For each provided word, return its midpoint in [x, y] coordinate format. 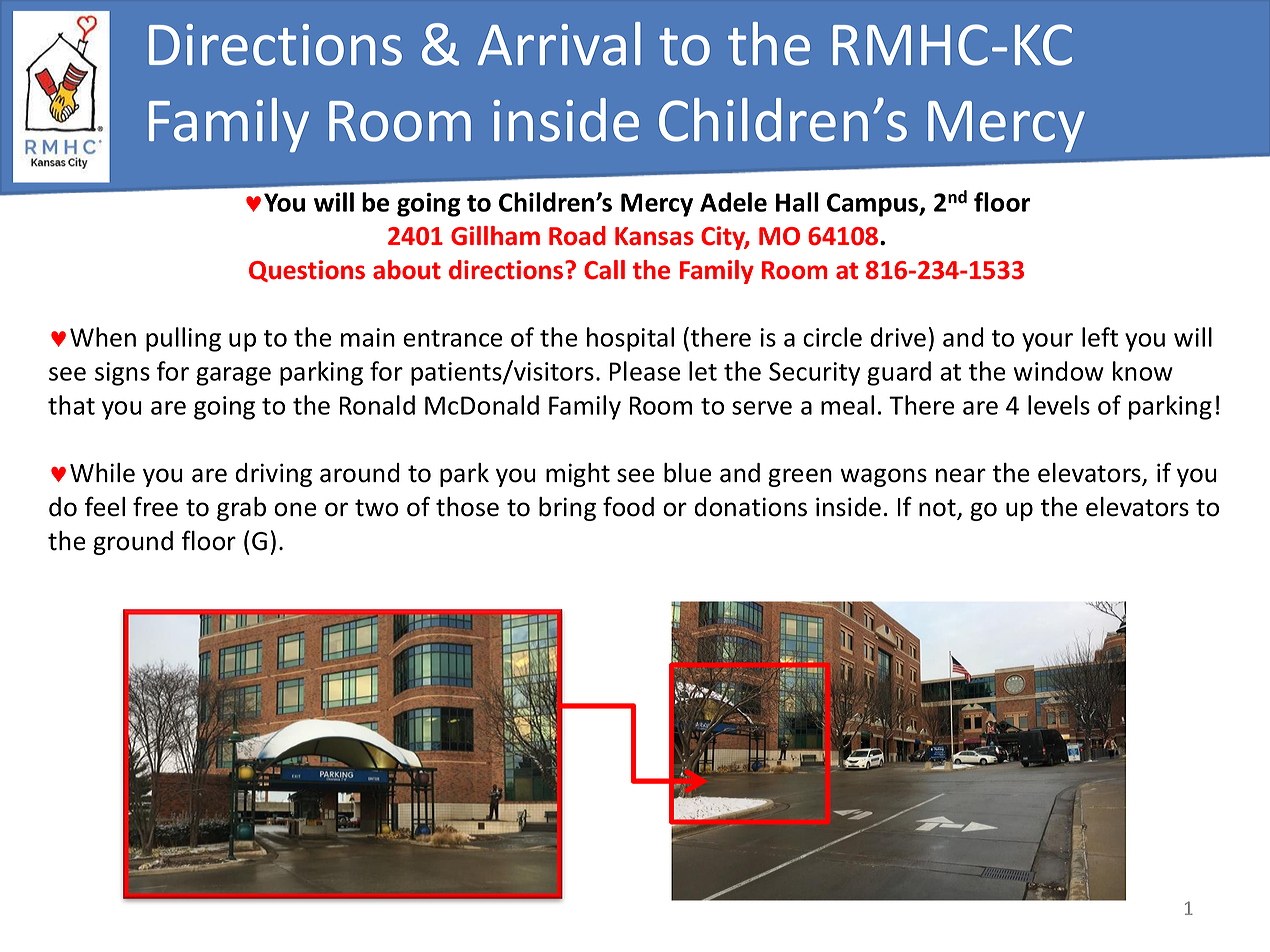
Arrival [559, 44]
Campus [874, 205]
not [938, 509]
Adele [733, 202]
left [1100, 337]
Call [604, 270]
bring [567, 509]
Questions [307, 271]
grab [241, 509]
